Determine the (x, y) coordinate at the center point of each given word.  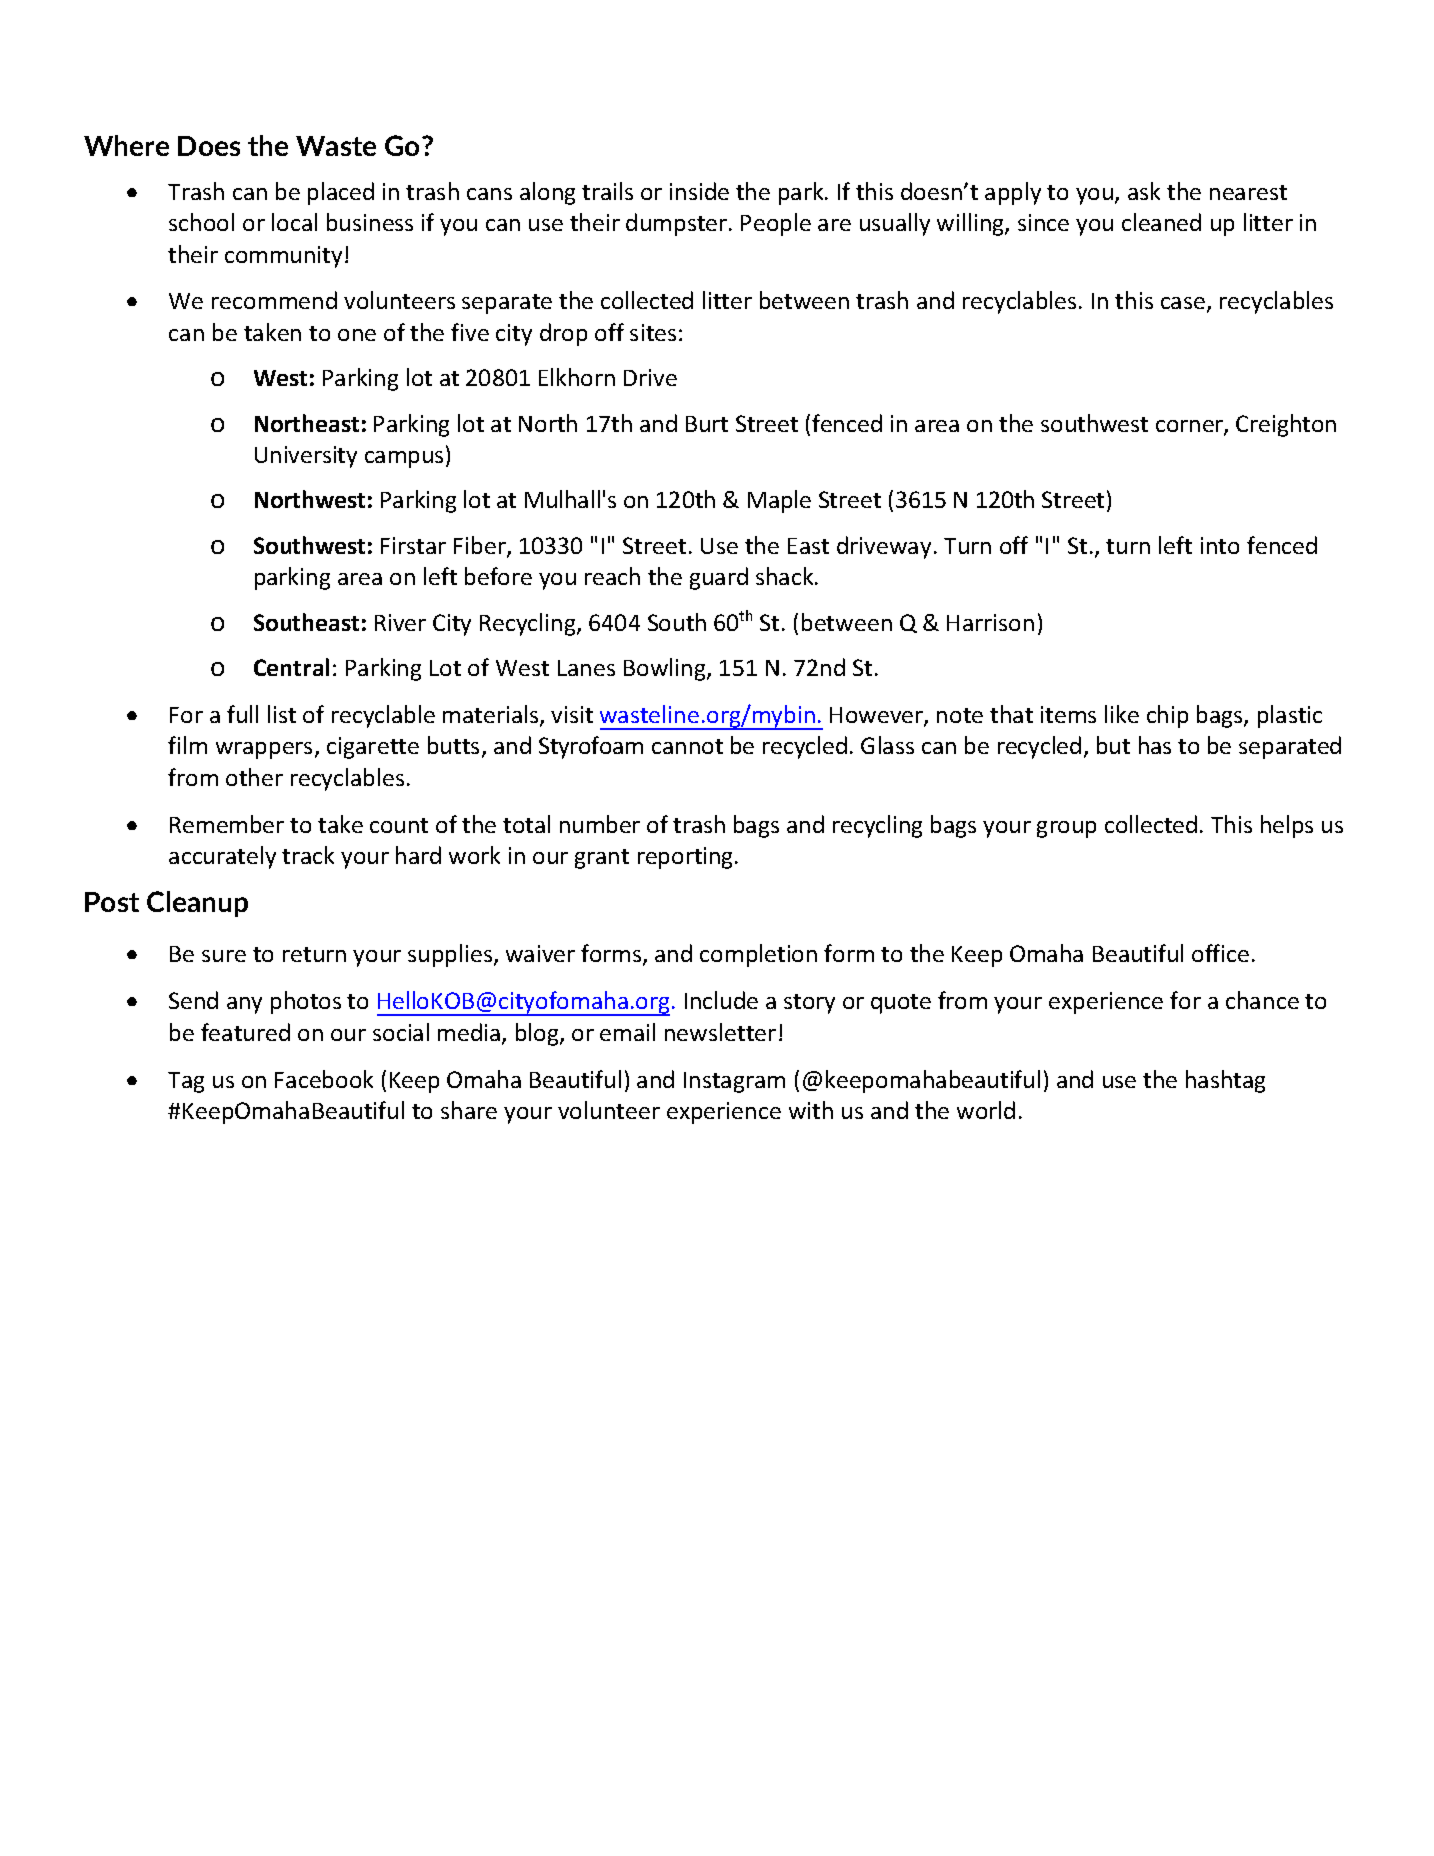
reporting (685, 858)
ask (1144, 191)
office (1220, 953)
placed (341, 193)
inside (699, 191)
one (357, 335)
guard (719, 578)
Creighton (1286, 425)
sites (653, 332)
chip (1167, 716)
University (306, 457)
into (1220, 545)
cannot (687, 746)
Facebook (324, 1079)
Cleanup (197, 904)
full (242, 714)
